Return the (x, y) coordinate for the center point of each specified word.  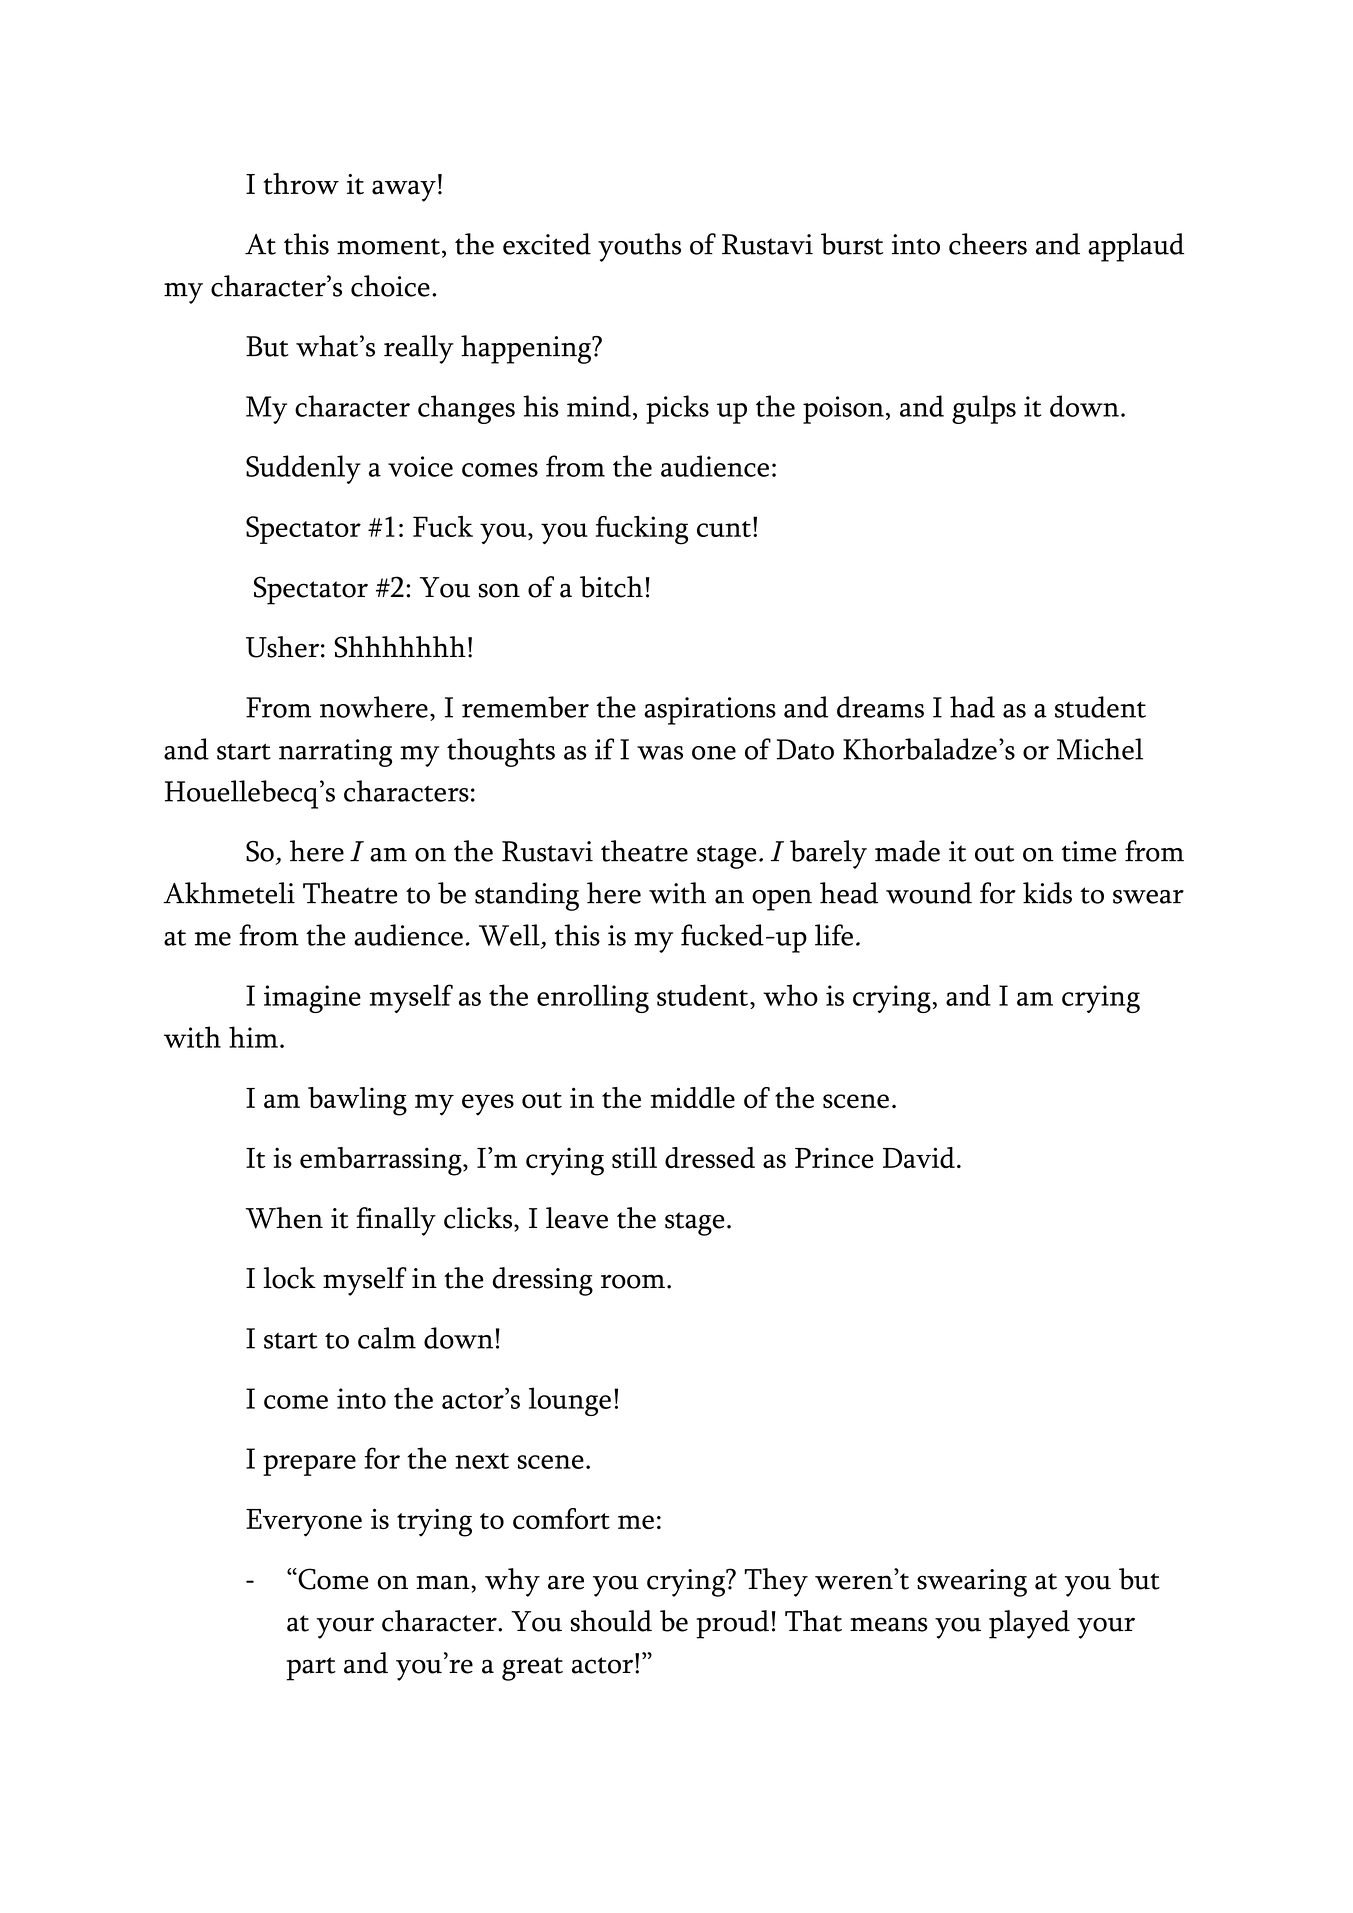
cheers (988, 244)
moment (388, 246)
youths (639, 247)
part (311, 1669)
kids (1047, 893)
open (782, 900)
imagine (312, 999)
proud (732, 1624)
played (1029, 1624)
